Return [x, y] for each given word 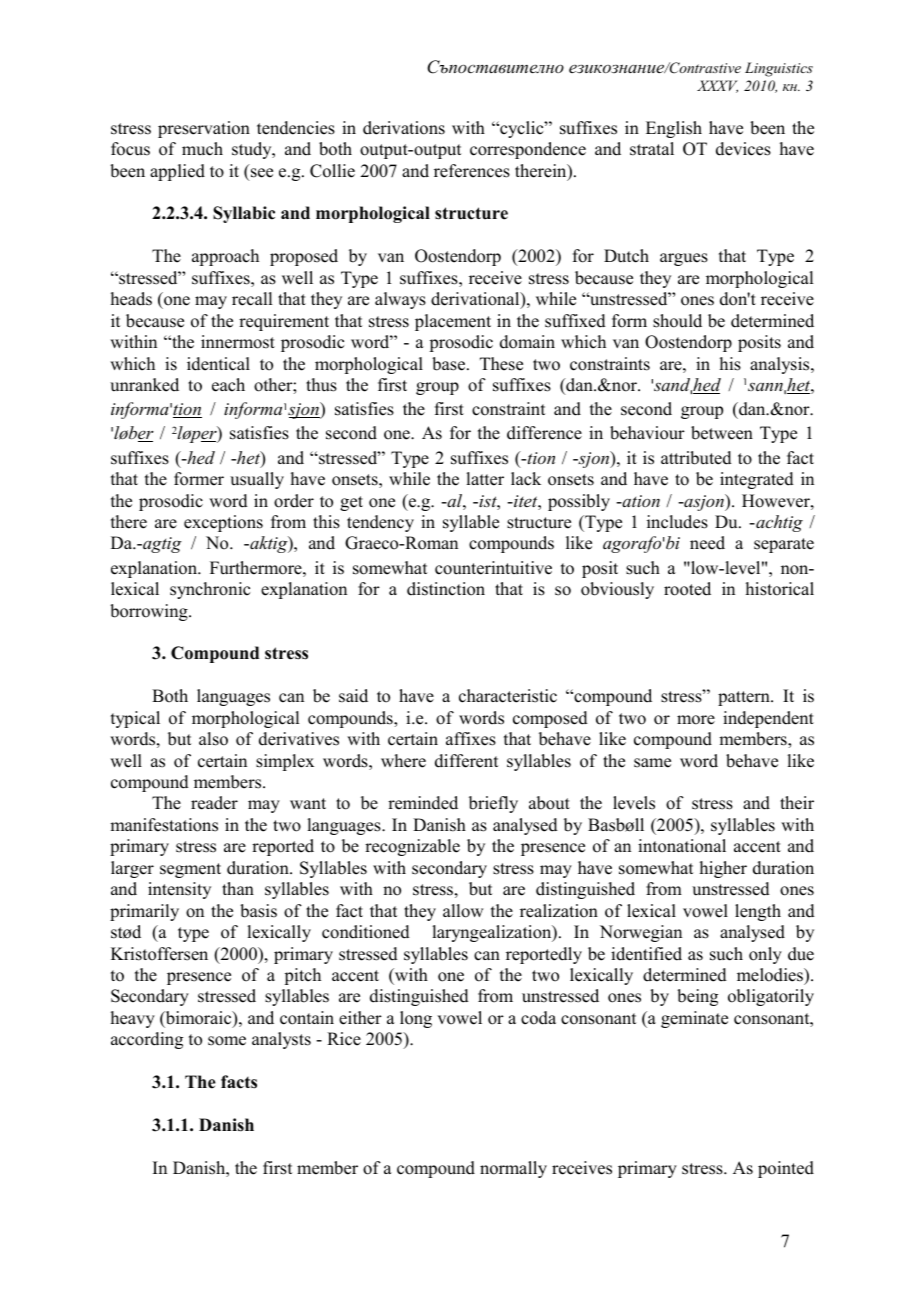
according [147, 1040]
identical [218, 364]
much [202, 149]
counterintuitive [493, 568]
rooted [687, 589]
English [674, 129]
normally [513, 1169]
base [448, 364]
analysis [781, 365]
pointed [786, 1169]
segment [190, 870]
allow [463, 911]
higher [723, 869]
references [472, 171]
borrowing [150, 612]
